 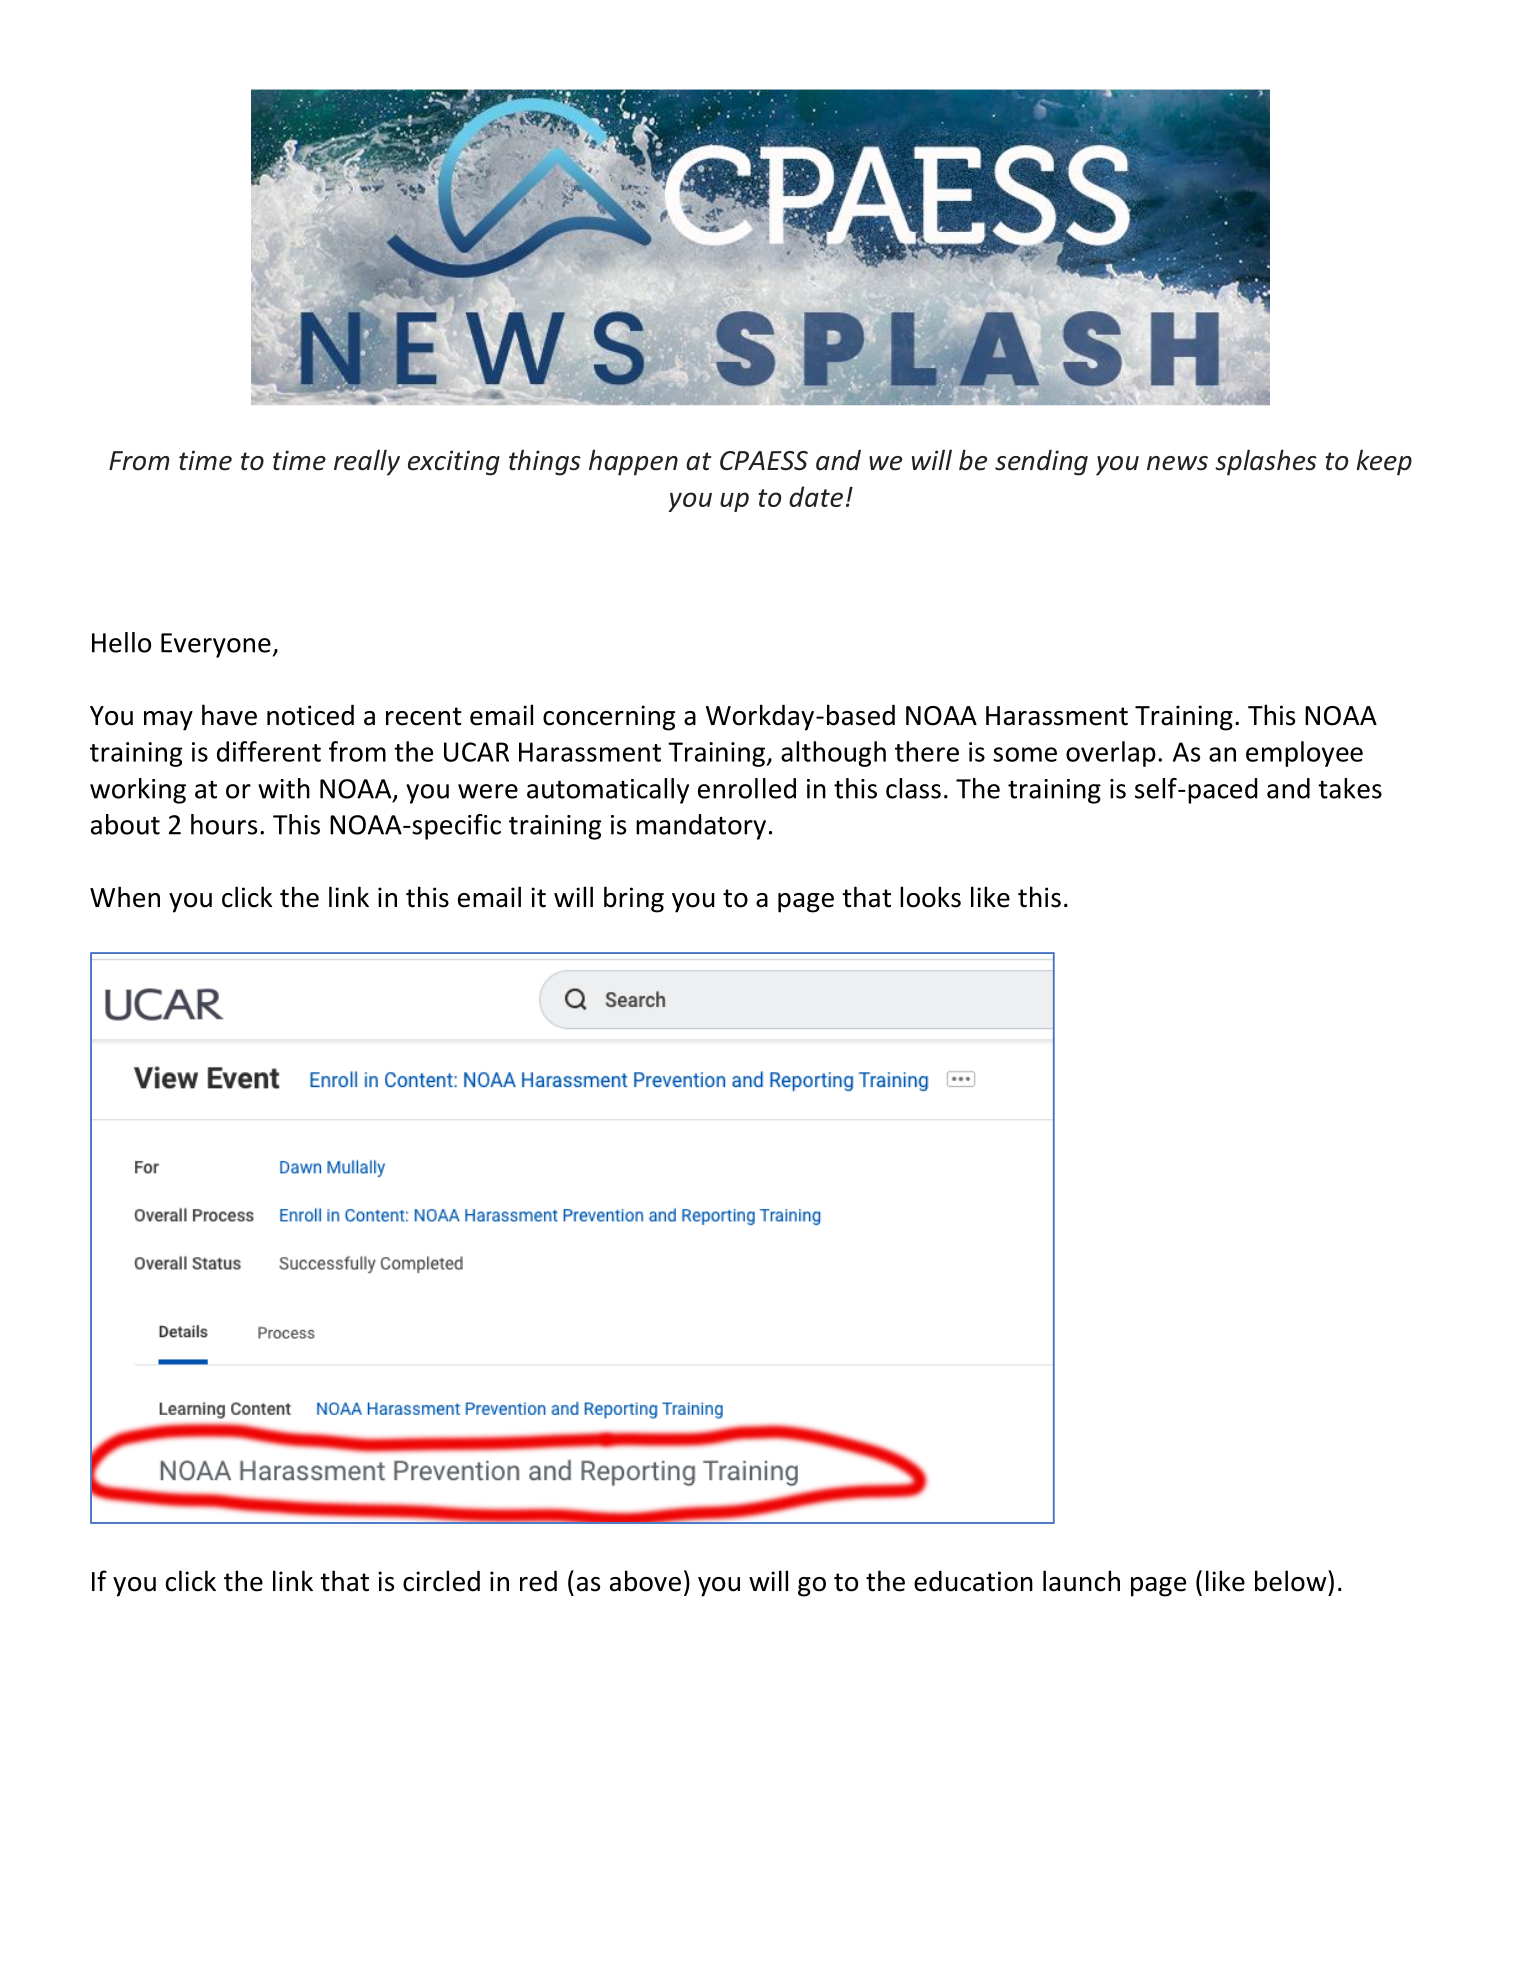 I want to click on When, so click(x=125, y=897).
